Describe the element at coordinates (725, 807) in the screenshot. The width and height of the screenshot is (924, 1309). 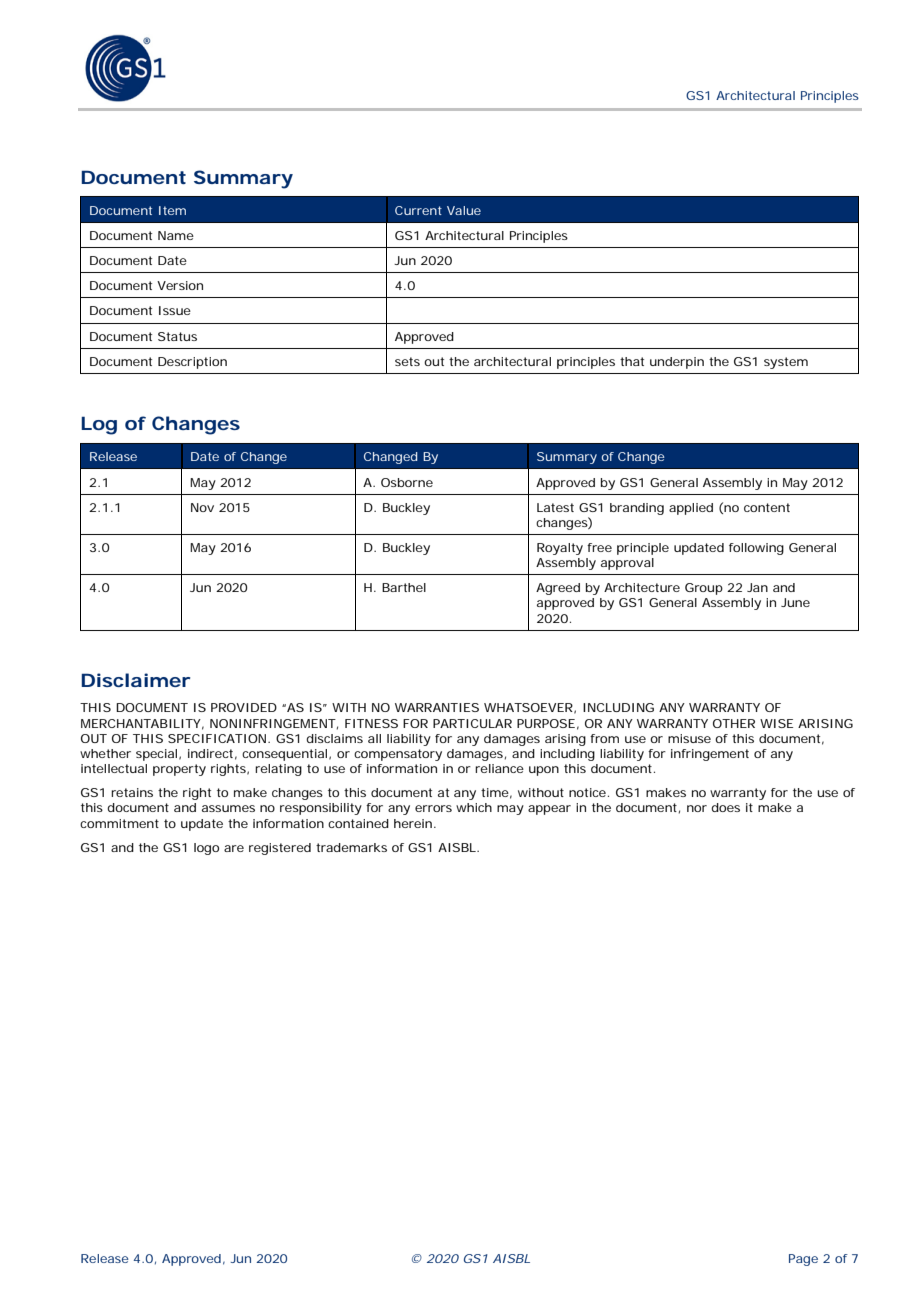
I see `does` at that location.
